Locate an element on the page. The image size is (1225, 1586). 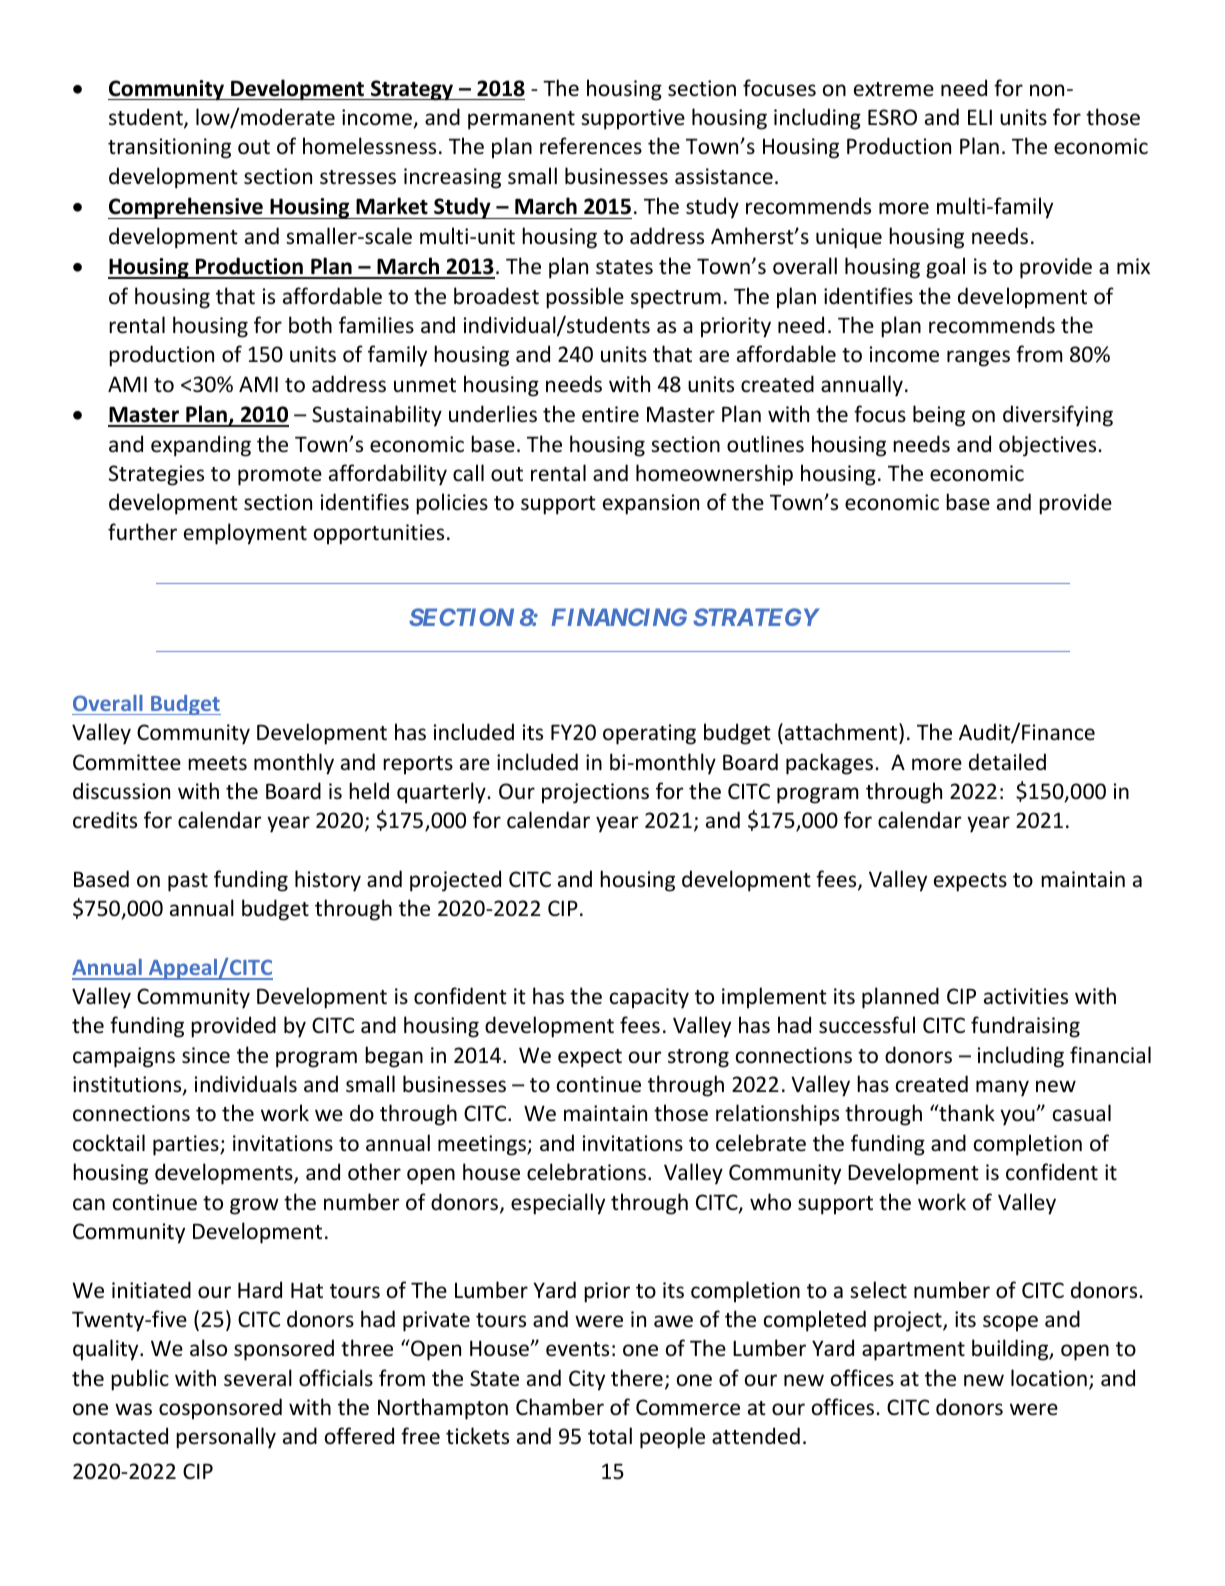
several is located at coordinates (258, 1378).
